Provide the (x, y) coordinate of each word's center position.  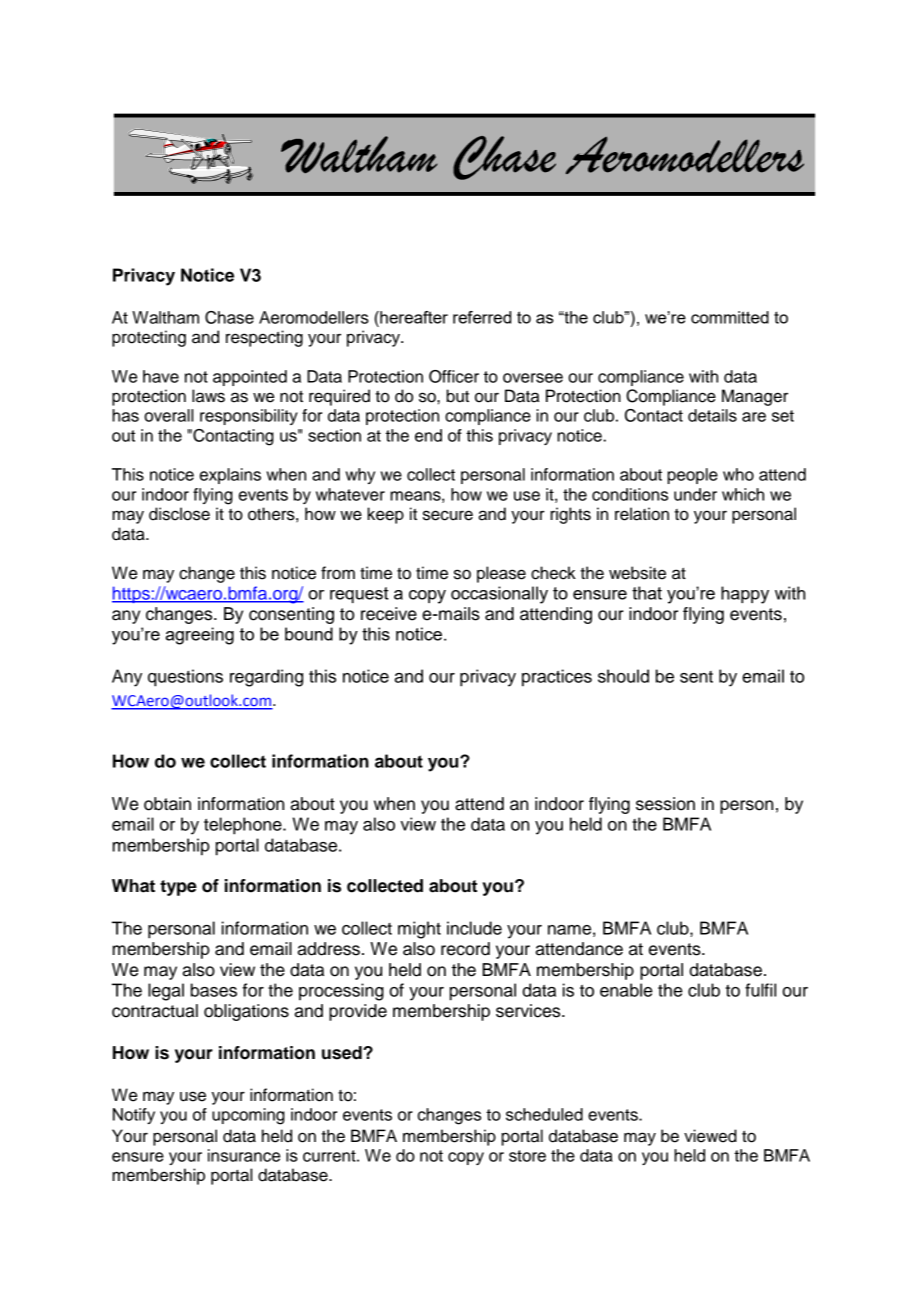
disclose (179, 514)
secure (448, 515)
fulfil (760, 990)
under (695, 494)
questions (185, 678)
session (665, 804)
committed (730, 317)
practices (557, 678)
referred (482, 317)
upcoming (248, 1116)
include (474, 928)
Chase (229, 317)
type (178, 888)
